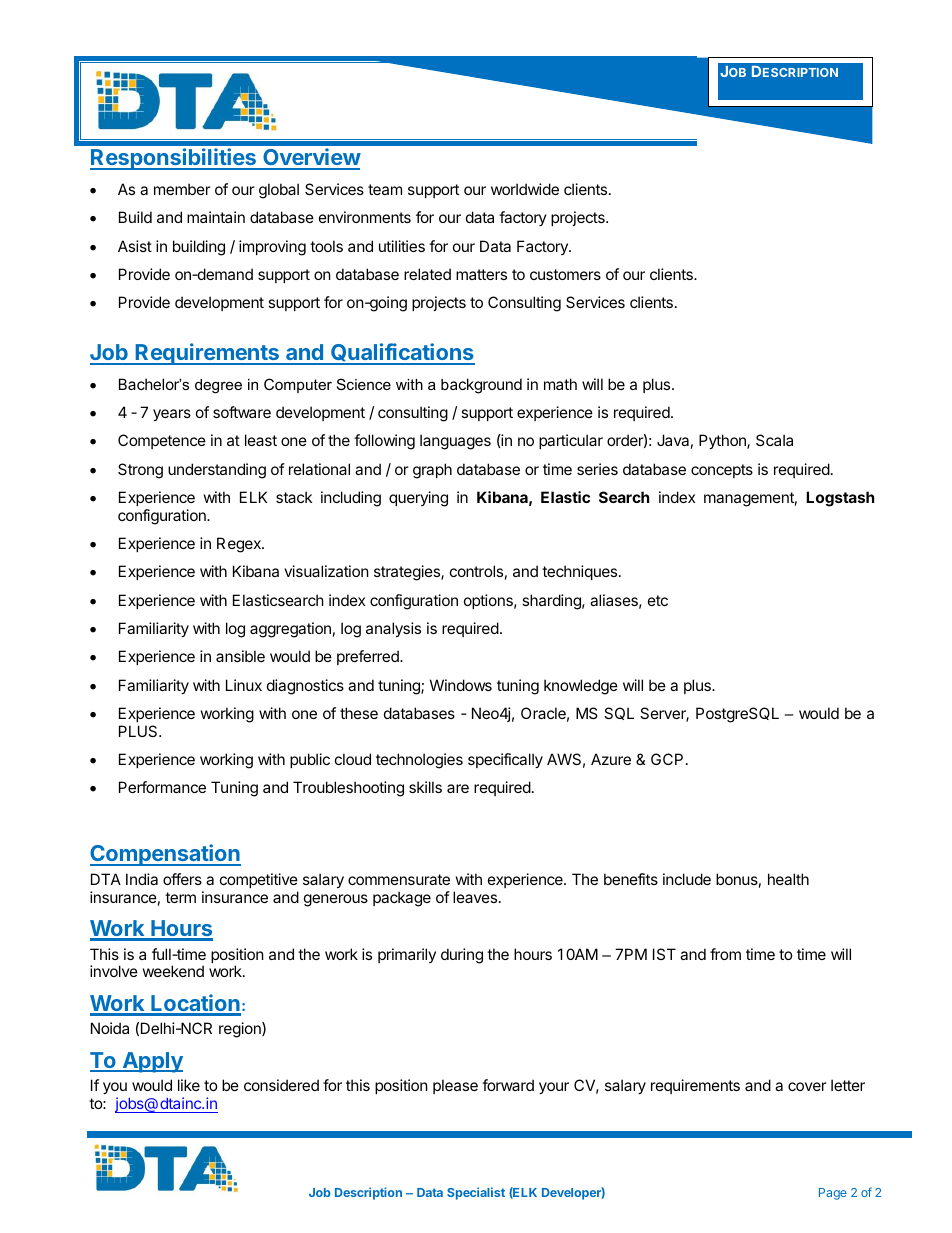 The width and height of the screenshot is (952, 1233). I want to click on Specialist, so click(476, 1193).
